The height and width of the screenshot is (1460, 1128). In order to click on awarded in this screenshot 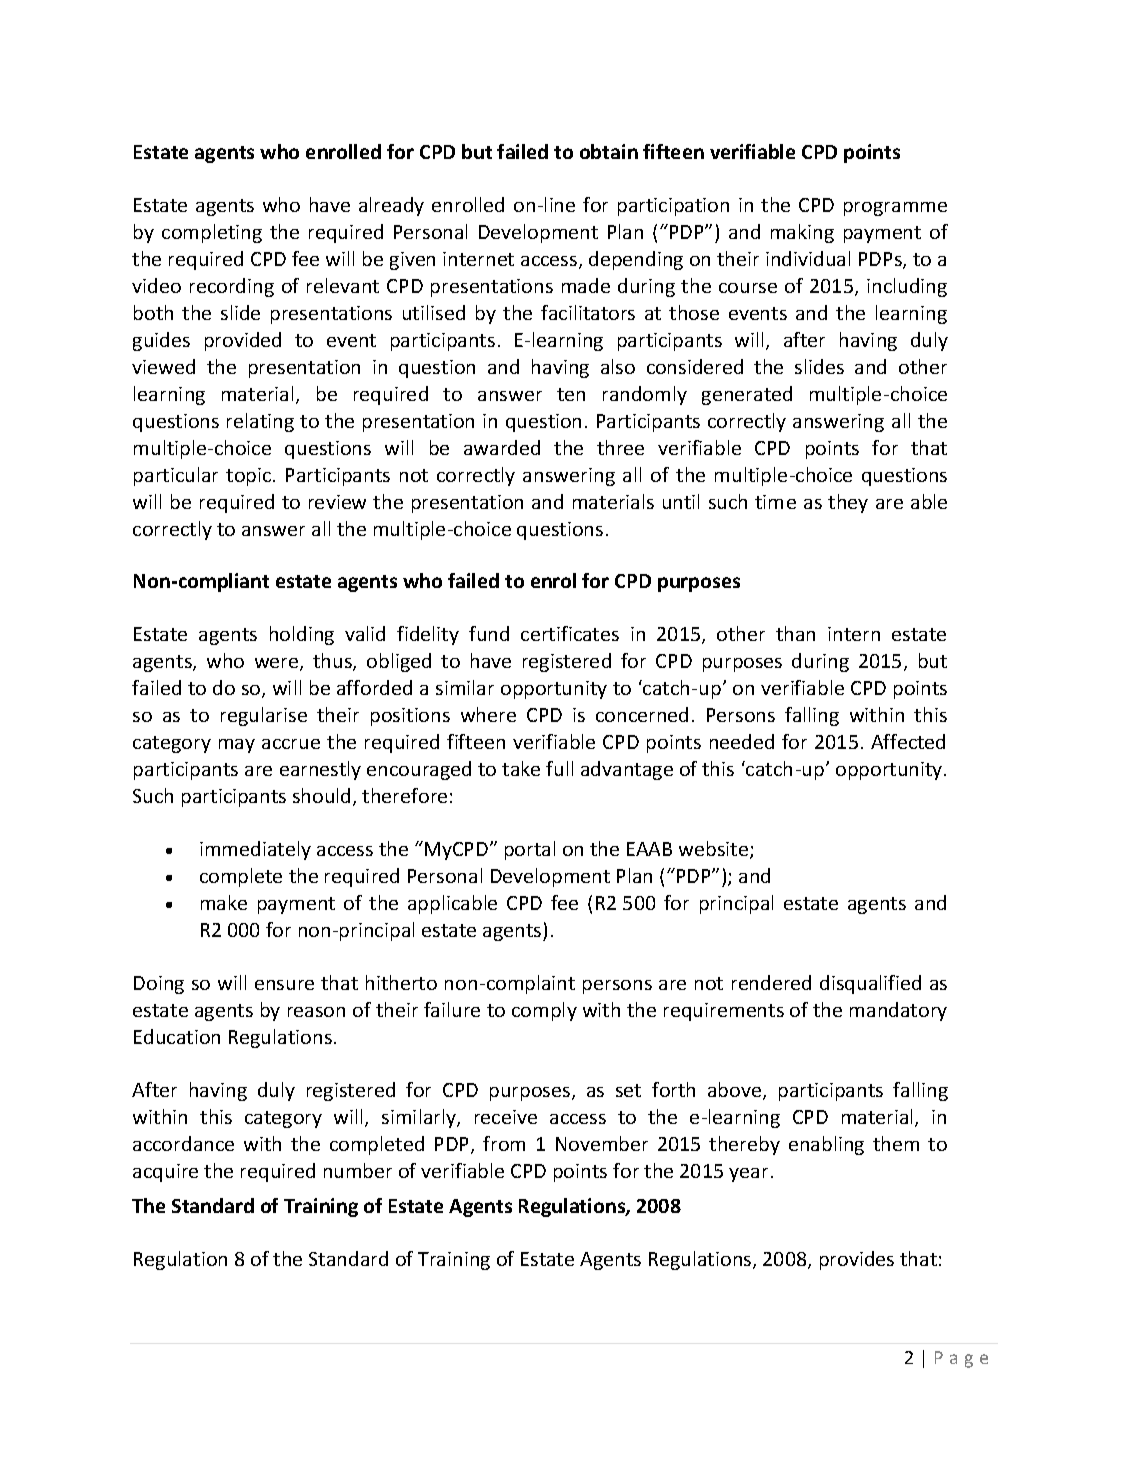, I will do `click(502, 447)`.
